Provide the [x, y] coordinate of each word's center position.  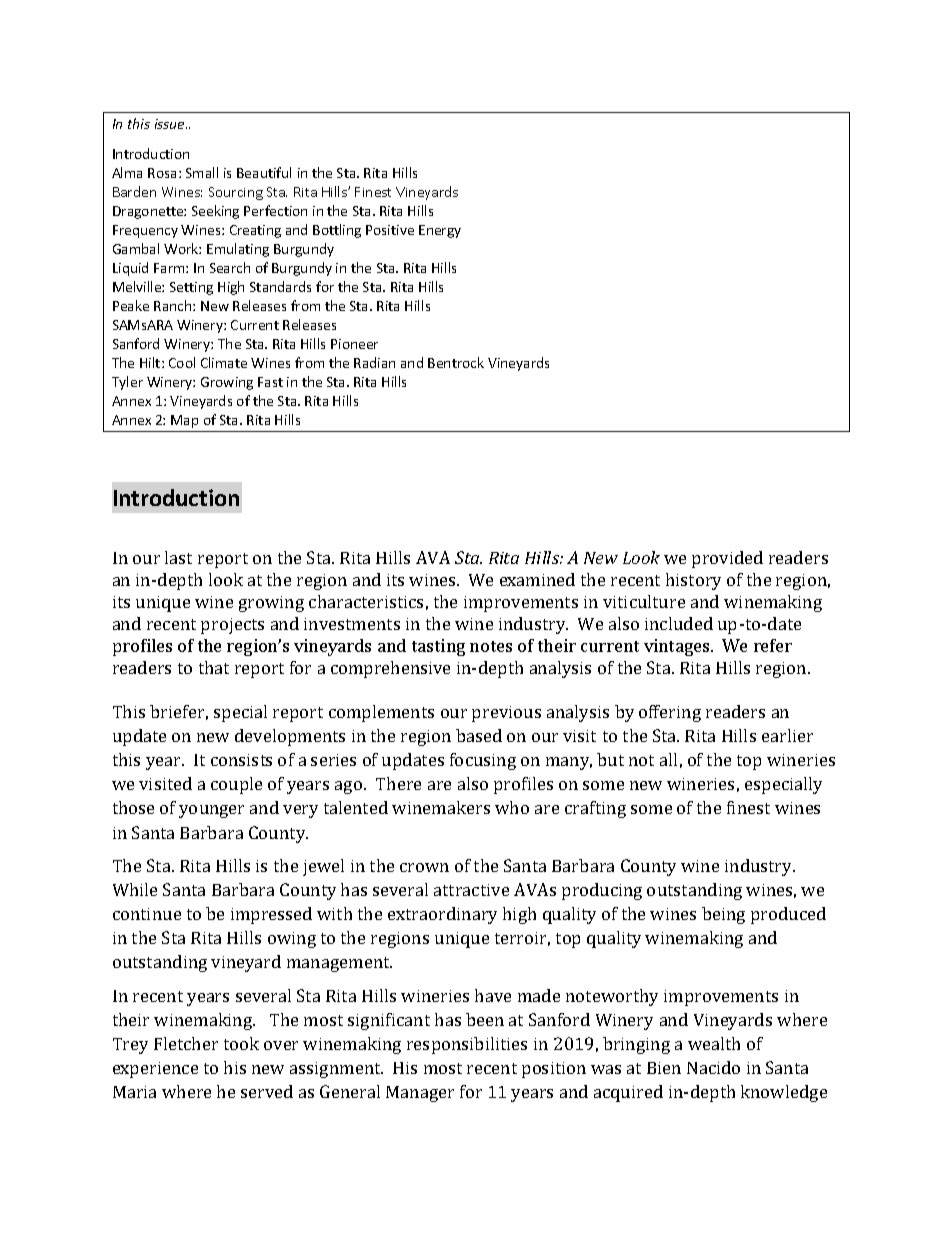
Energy [440, 231]
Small [202, 172]
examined [537, 579]
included [679, 623]
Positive [390, 230]
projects [232, 626]
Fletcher [186, 1043]
